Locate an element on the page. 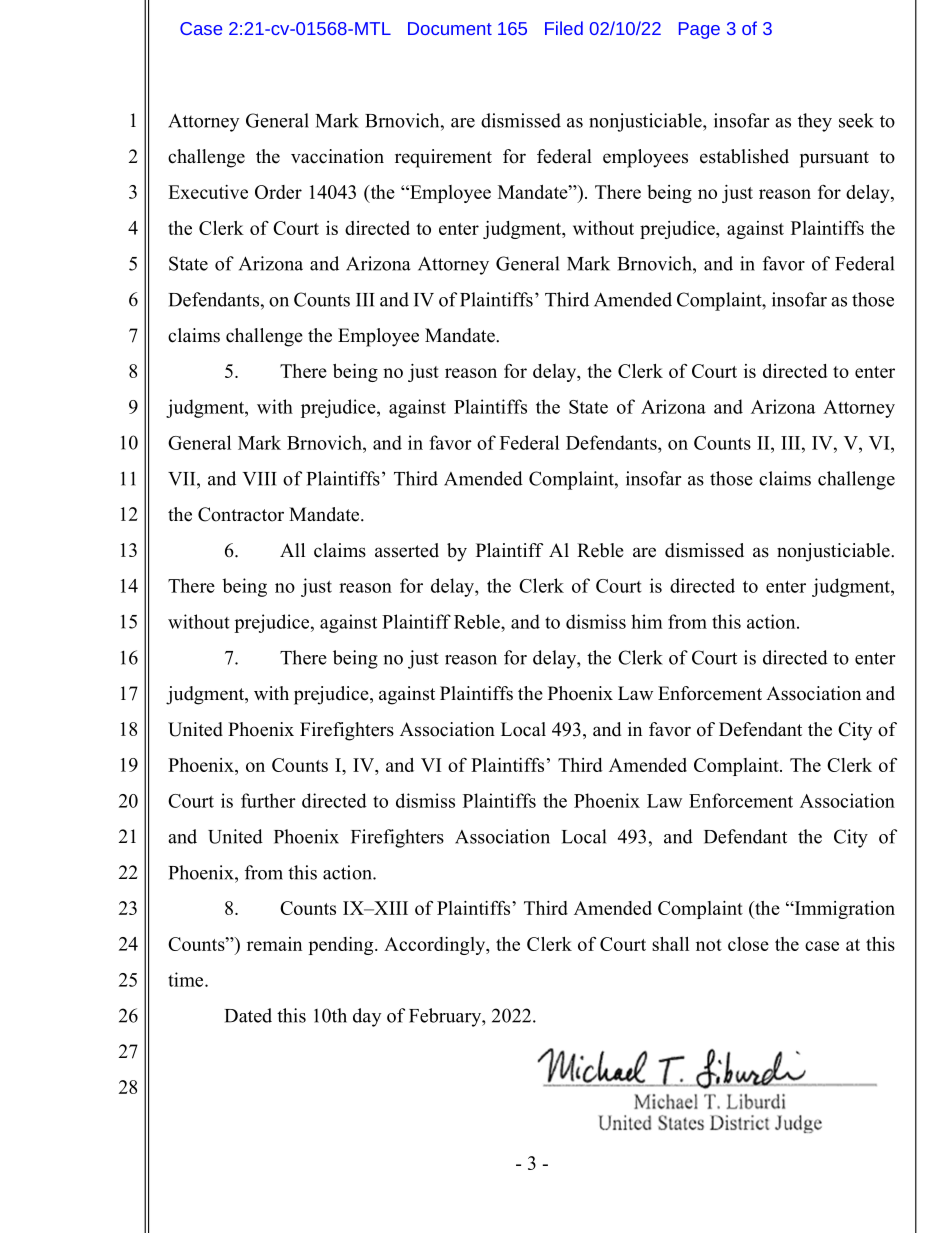  Dated is located at coordinates (248, 1015).
